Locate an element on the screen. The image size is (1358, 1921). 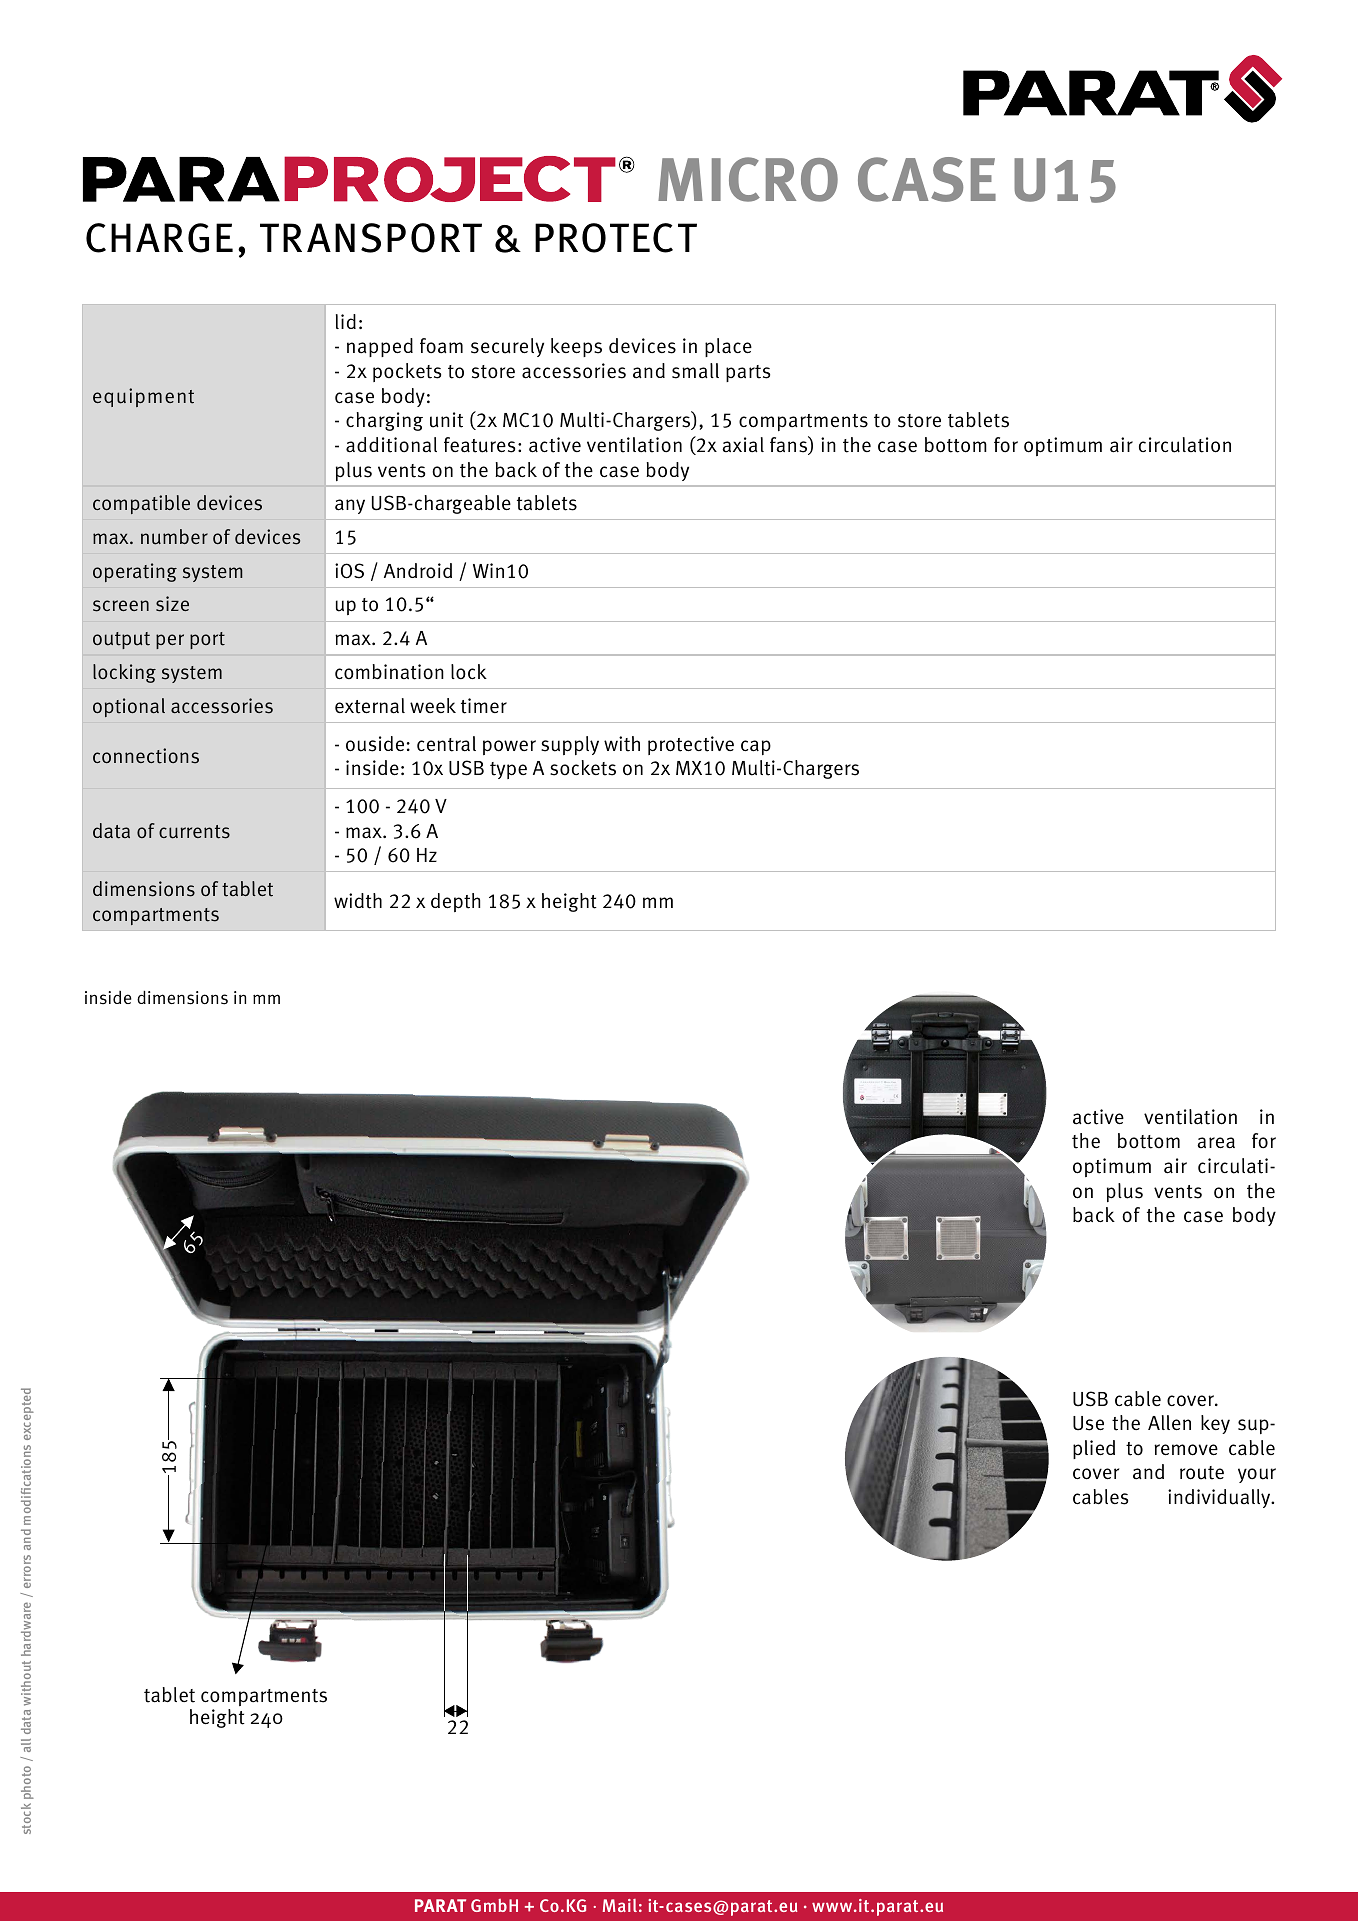
MICRO is located at coordinates (748, 179).
